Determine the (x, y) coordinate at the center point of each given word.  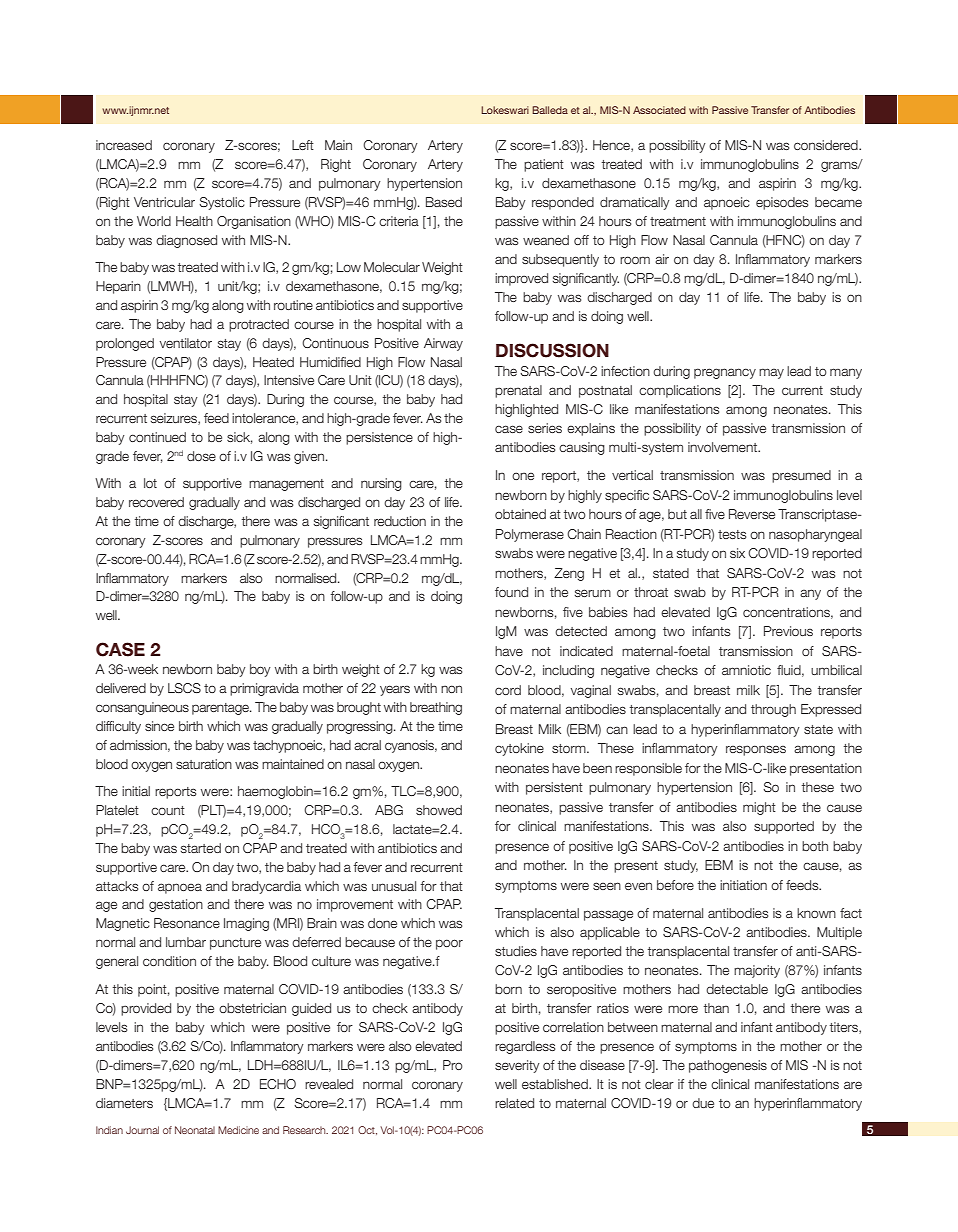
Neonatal (195, 1130)
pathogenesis (728, 1066)
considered (827, 145)
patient (544, 165)
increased (124, 145)
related (514, 1103)
